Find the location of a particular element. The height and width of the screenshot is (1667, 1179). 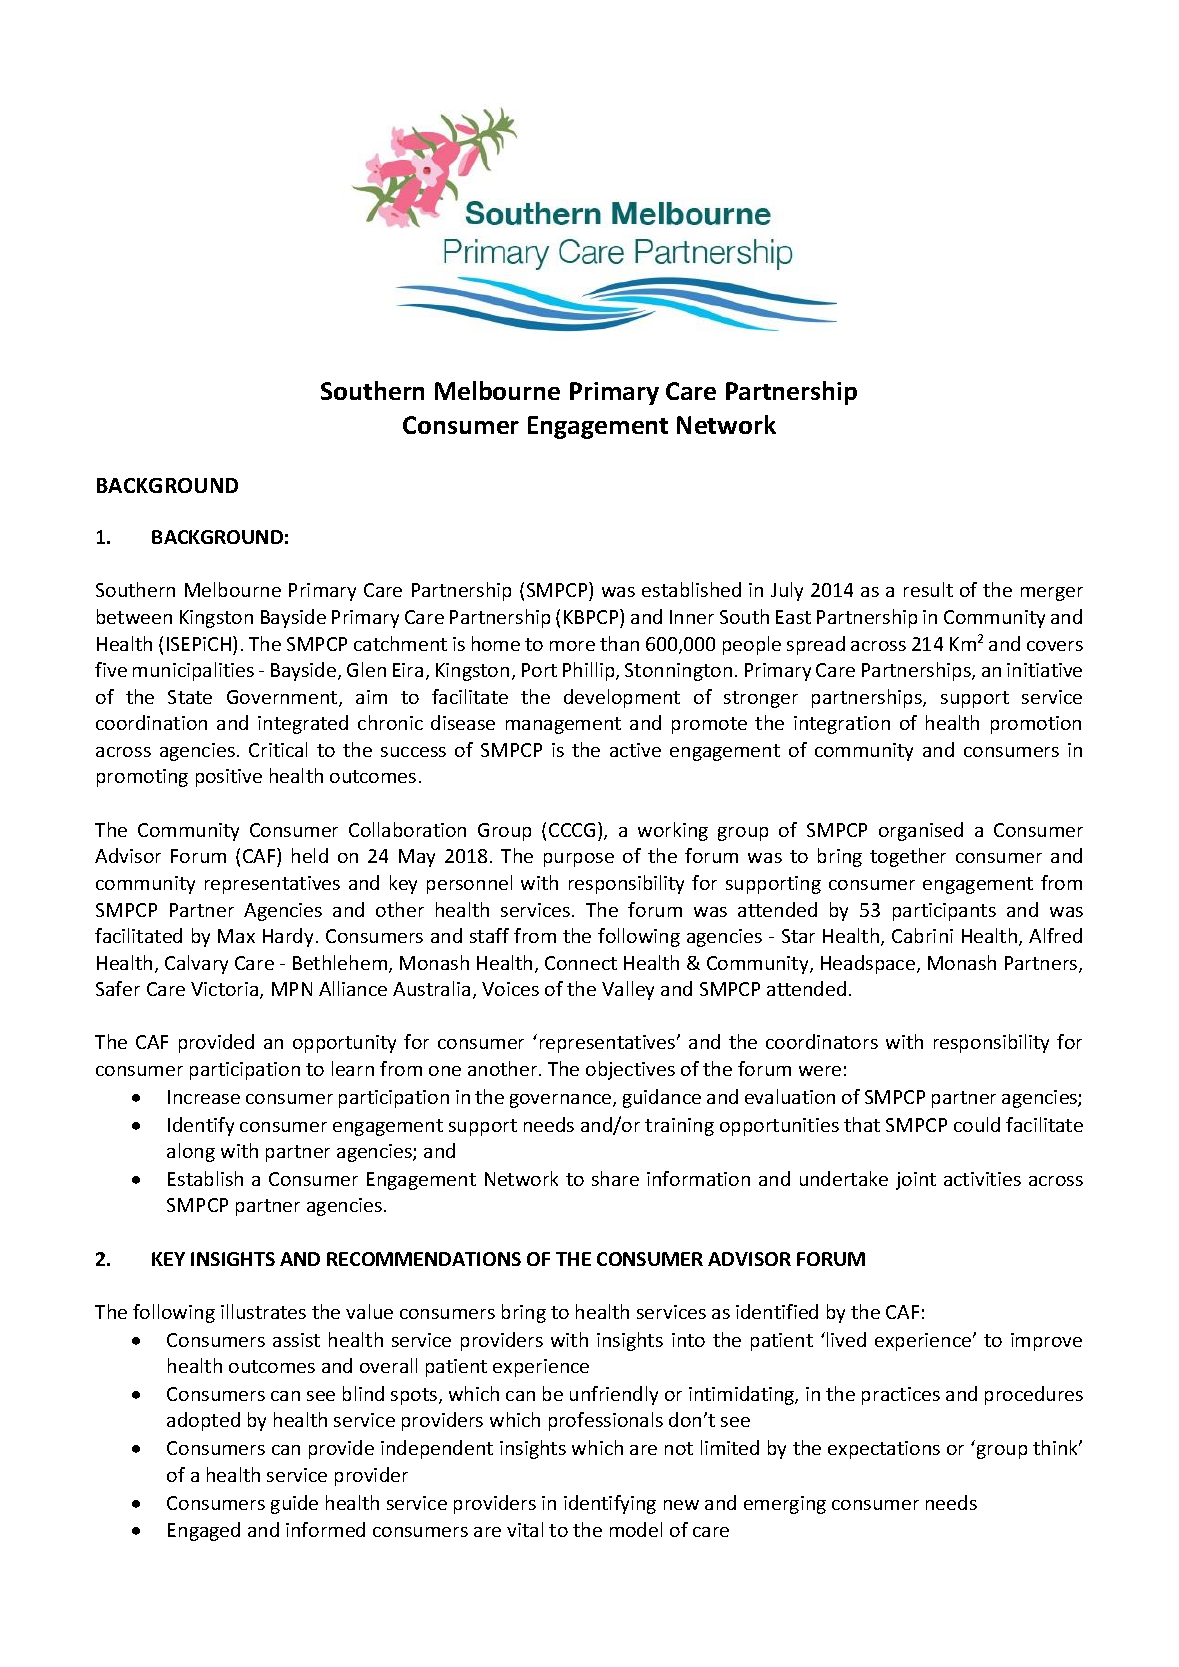

share is located at coordinates (615, 1178).
